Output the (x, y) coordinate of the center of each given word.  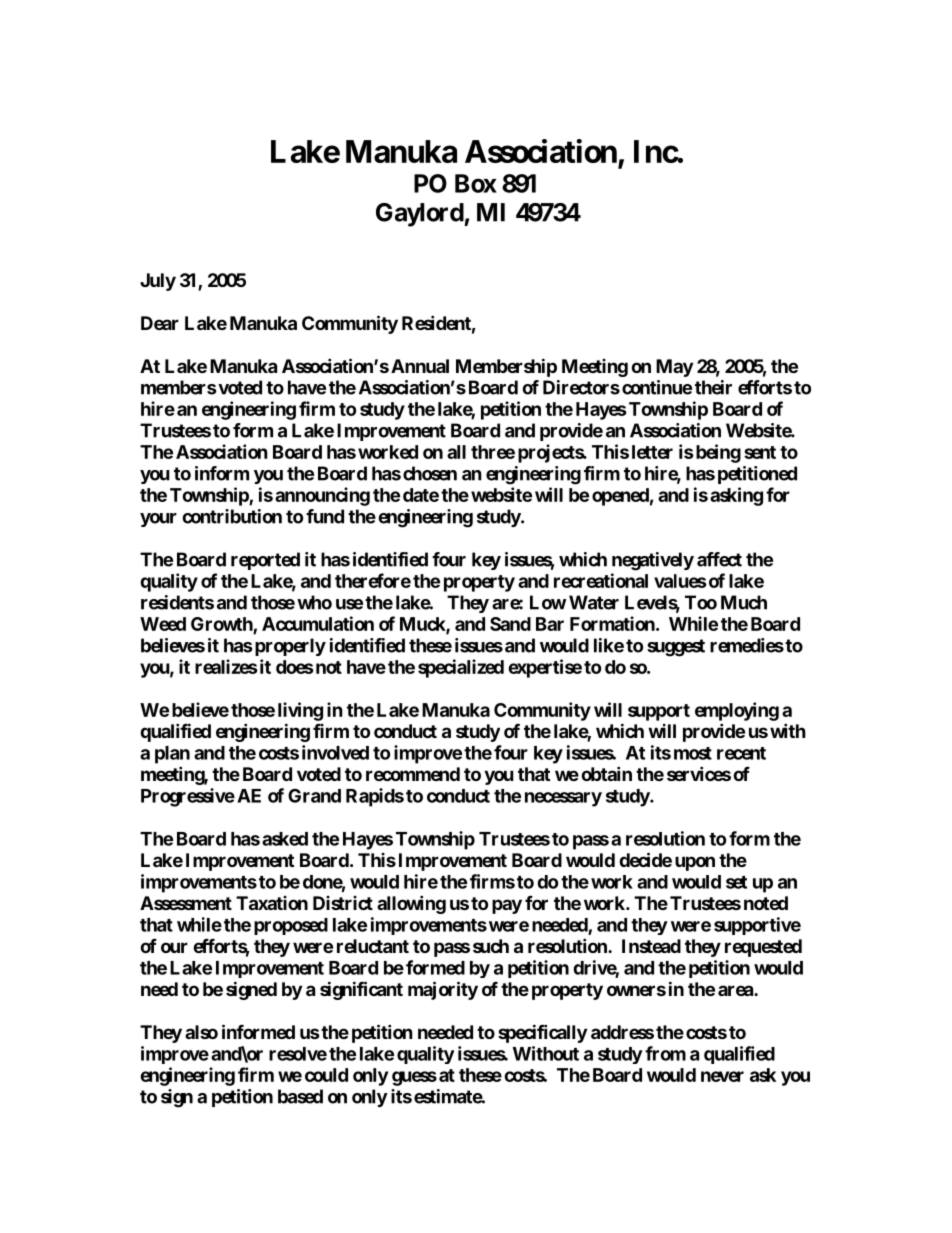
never (722, 1076)
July (158, 282)
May (674, 368)
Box (476, 183)
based (300, 1096)
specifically (542, 1033)
